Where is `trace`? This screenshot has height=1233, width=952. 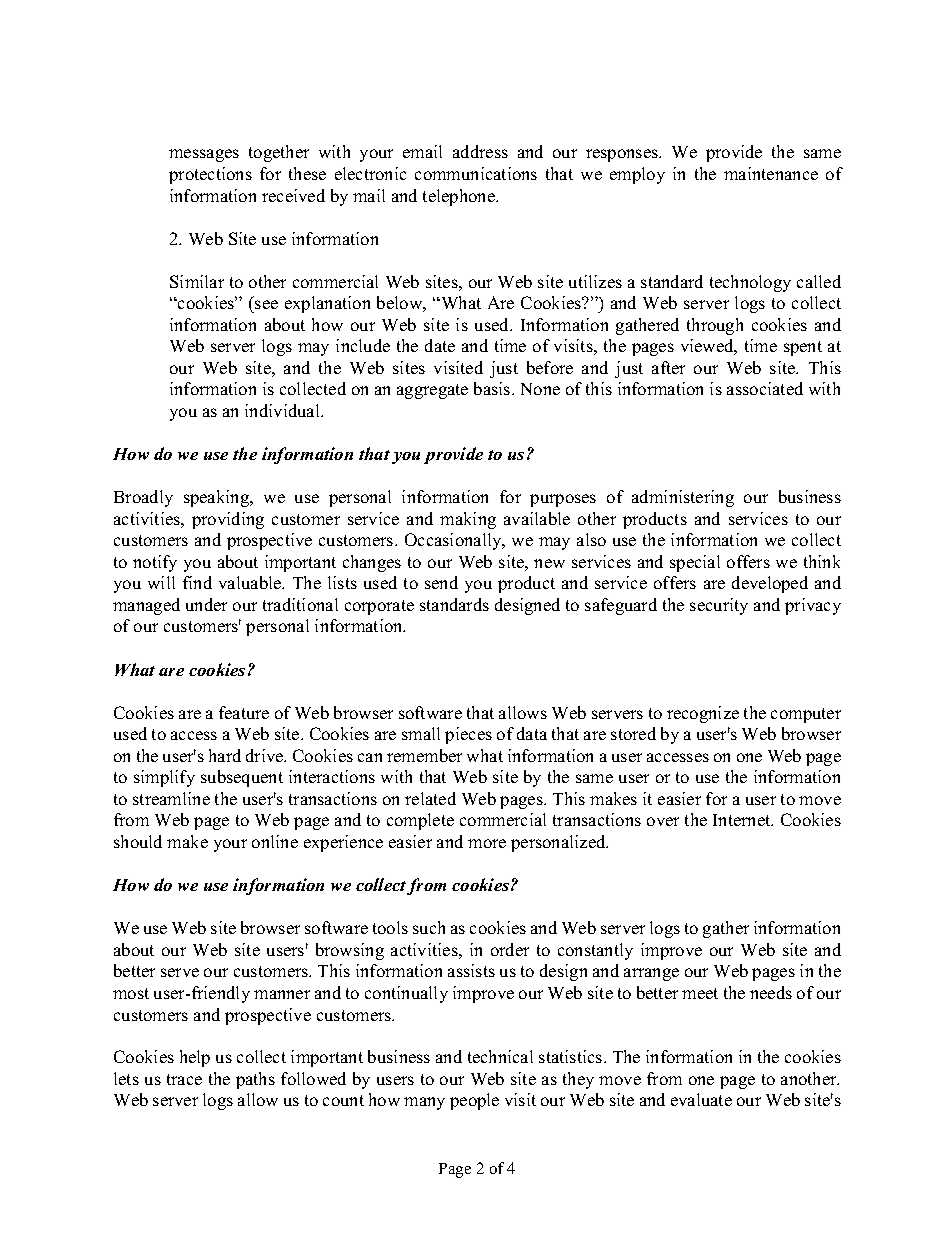
trace is located at coordinates (184, 1079).
